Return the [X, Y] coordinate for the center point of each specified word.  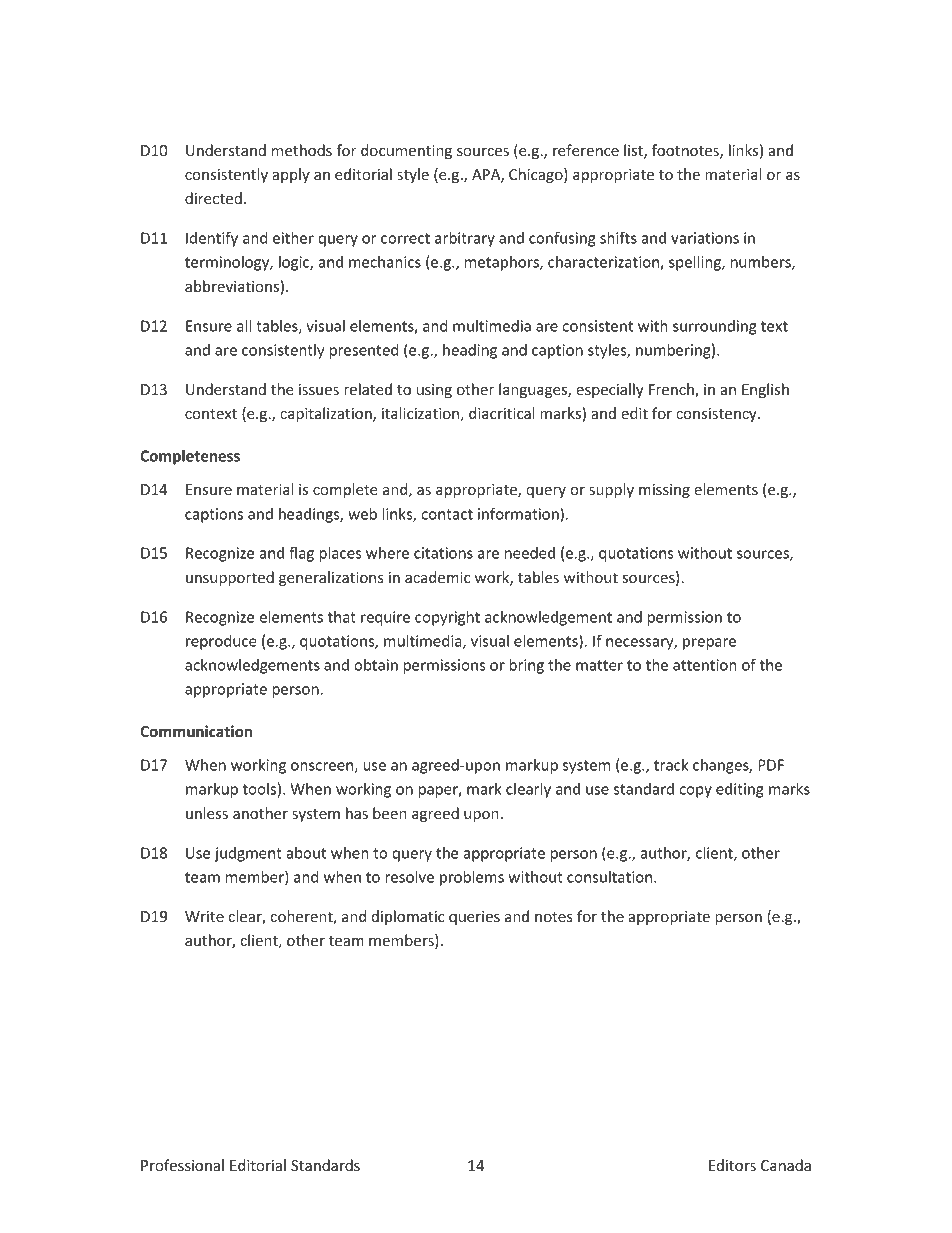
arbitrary [465, 239]
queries [474, 918]
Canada [786, 1165]
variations [705, 238]
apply [291, 175]
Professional [182, 1165]
